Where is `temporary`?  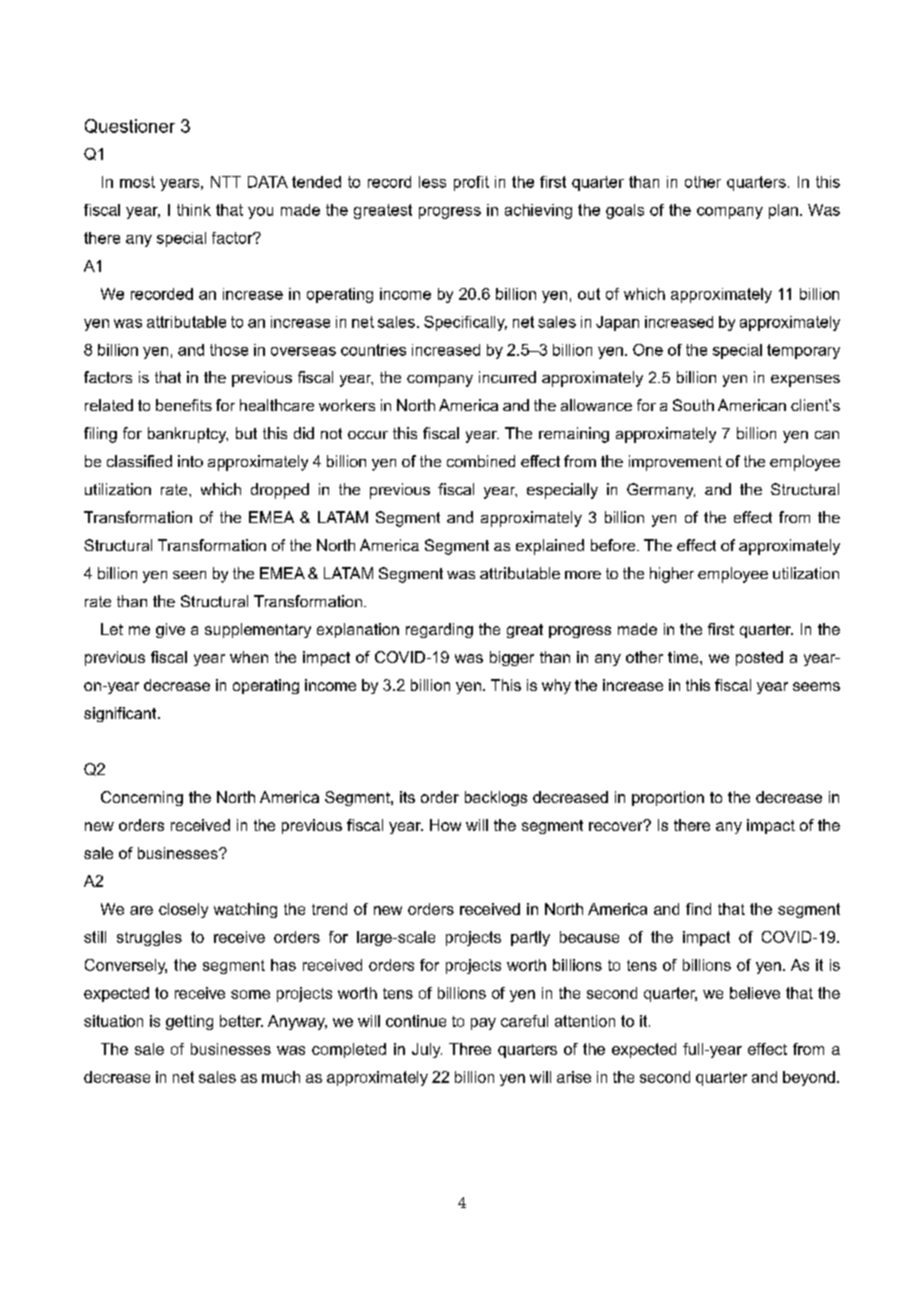
temporary is located at coordinates (803, 351).
